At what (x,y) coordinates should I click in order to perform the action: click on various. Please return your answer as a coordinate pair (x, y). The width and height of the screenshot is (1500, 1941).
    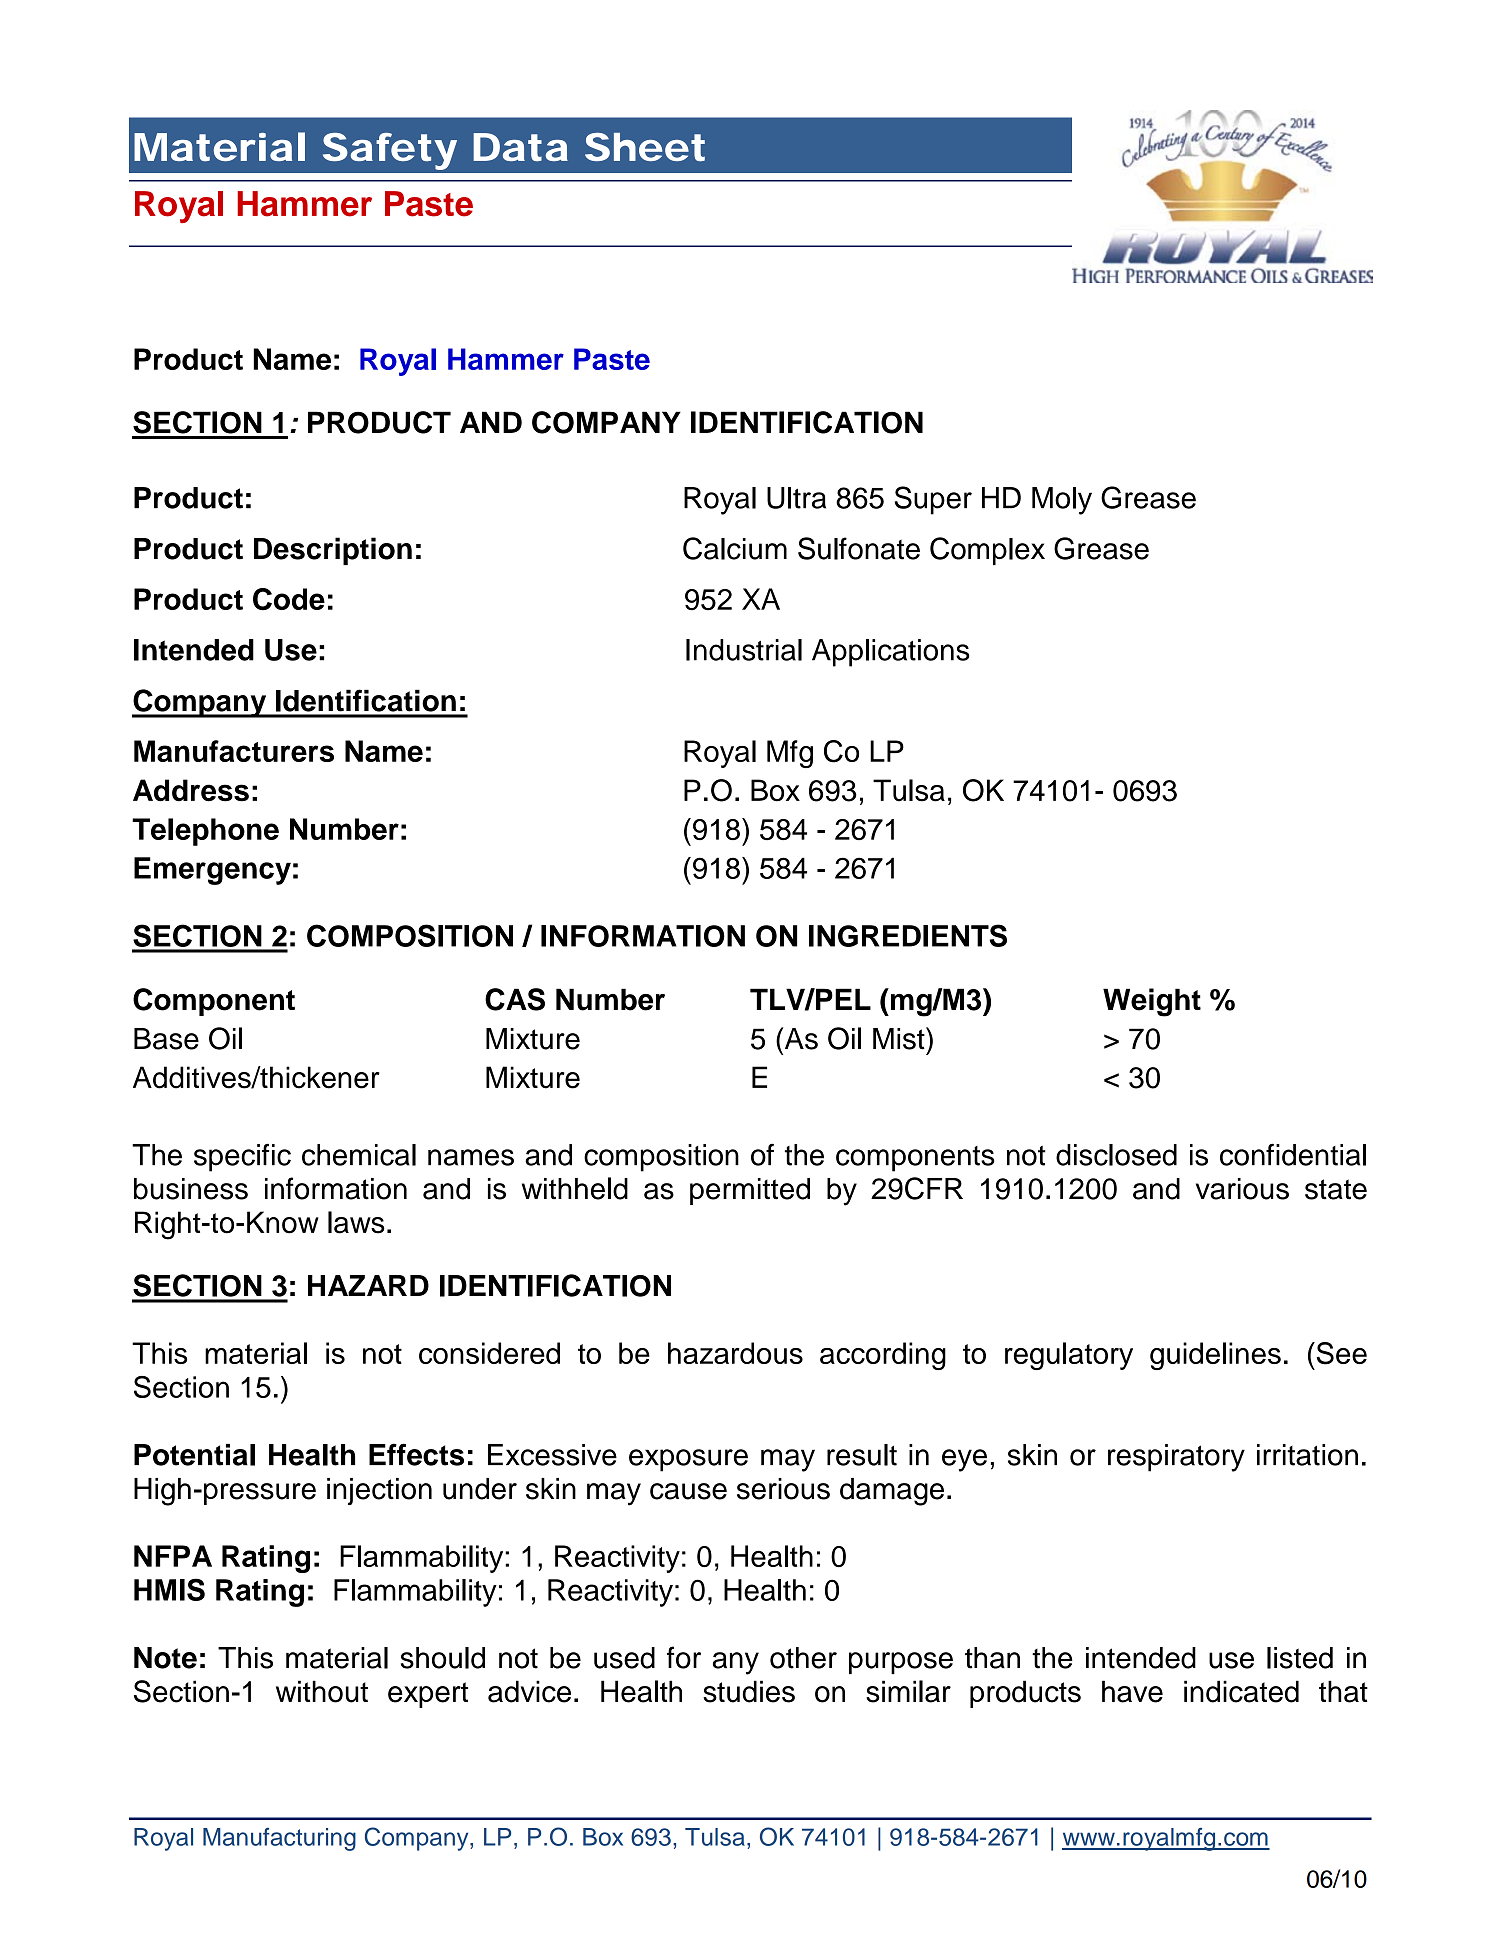
    Looking at the image, I should click on (1242, 1189).
